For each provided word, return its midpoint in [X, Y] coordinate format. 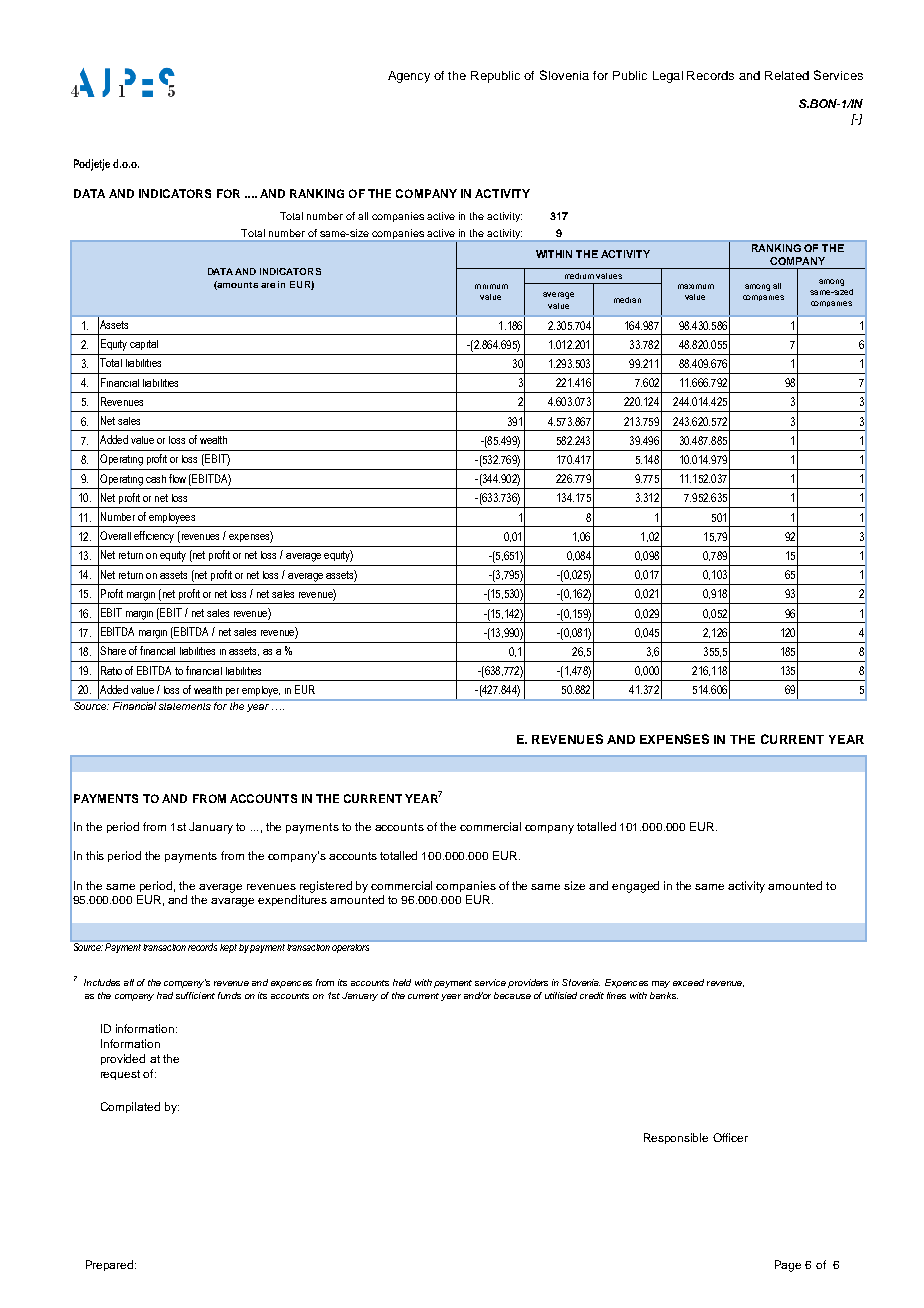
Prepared [111, 1265]
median [627, 300]
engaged [635, 887]
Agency [409, 77]
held [402, 982]
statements [185, 706]
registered [326, 887]
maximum [696, 286]
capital [144, 345]
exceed [688, 982]
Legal [668, 77]
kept [228, 946]
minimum [491, 286]
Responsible [676, 1138]
